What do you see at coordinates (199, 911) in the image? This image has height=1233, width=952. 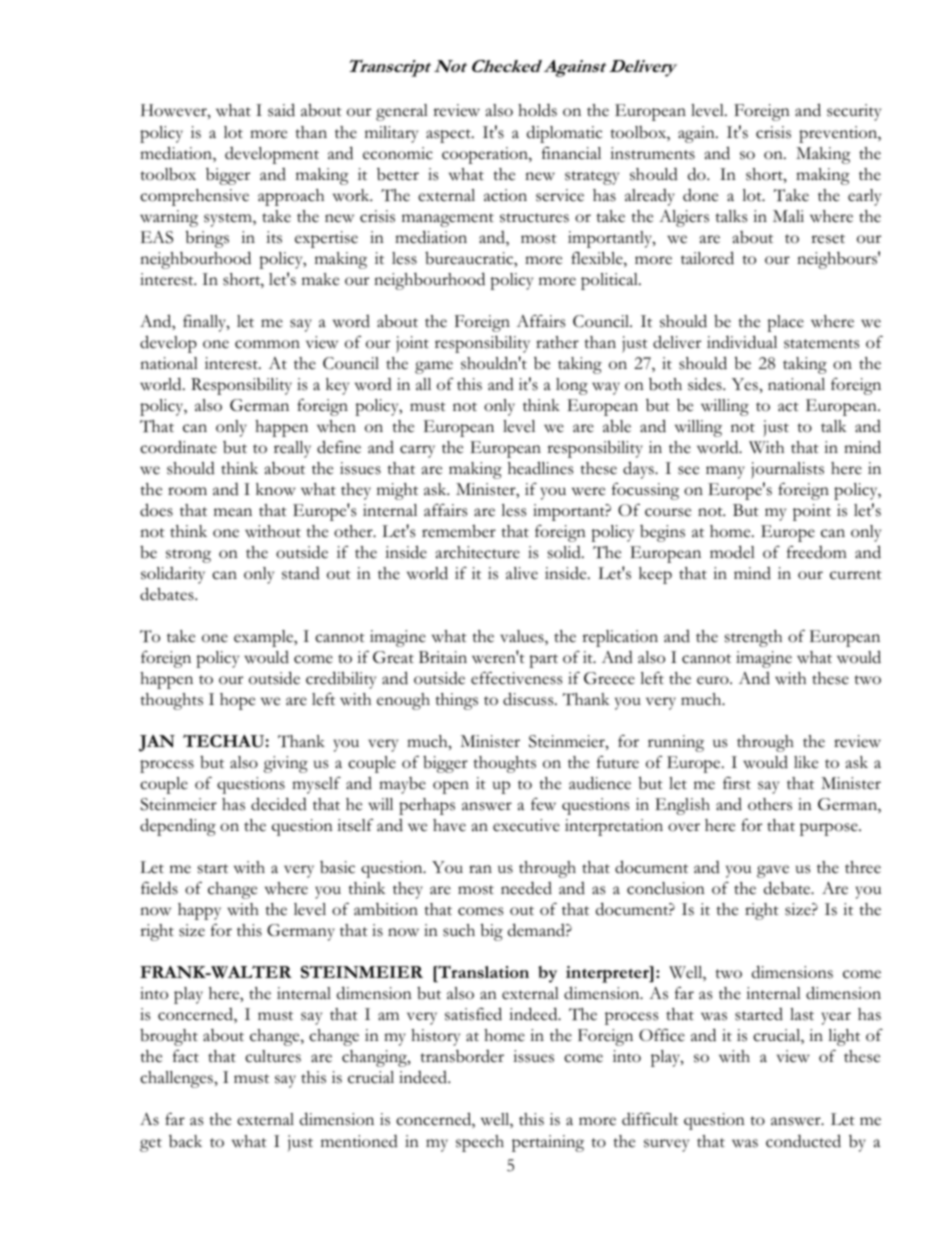 I see `happy` at bounding box center [199, 911].
